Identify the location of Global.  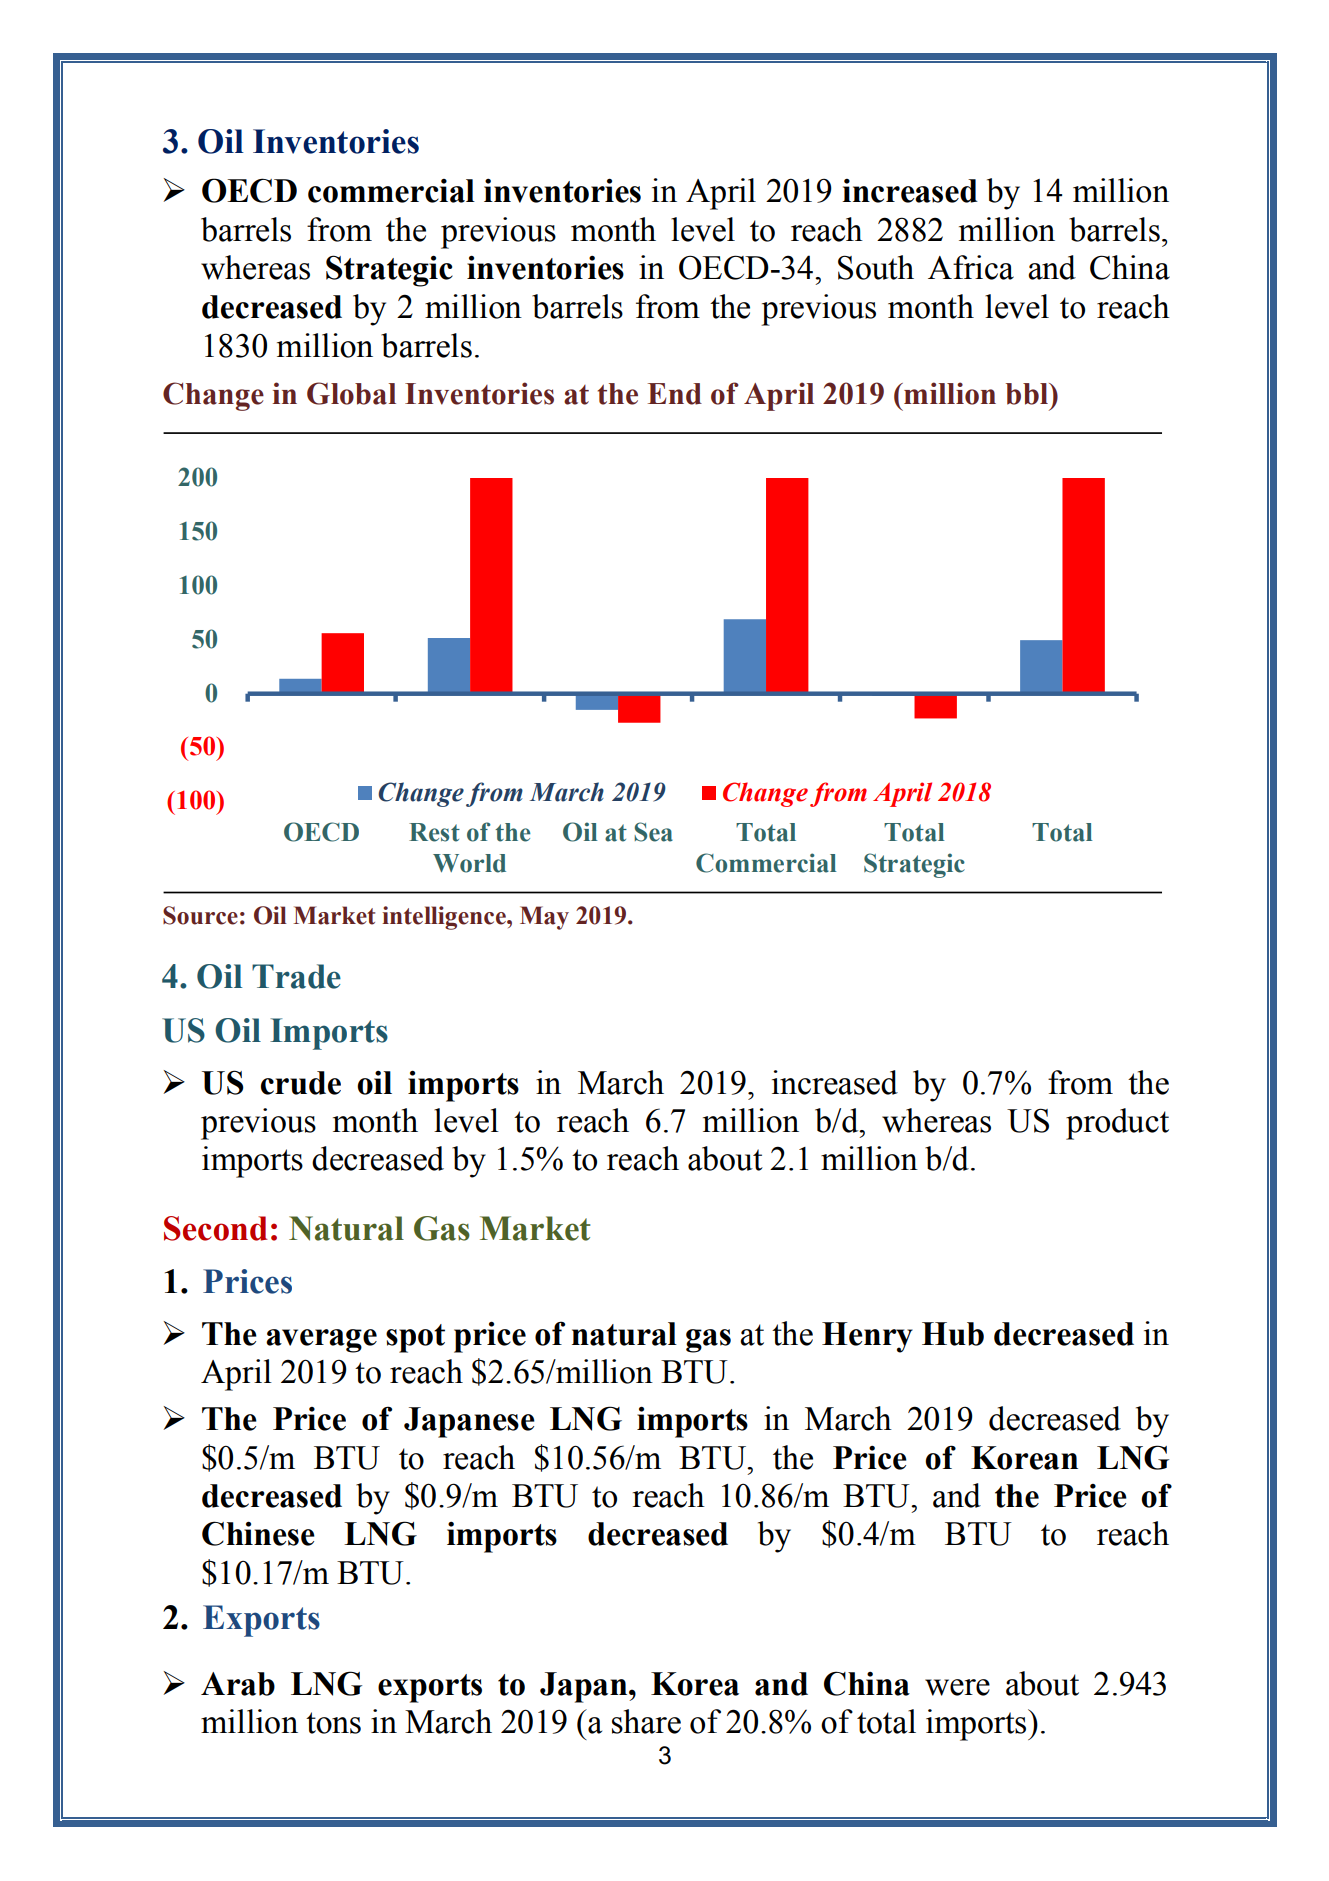
(351, 393).
